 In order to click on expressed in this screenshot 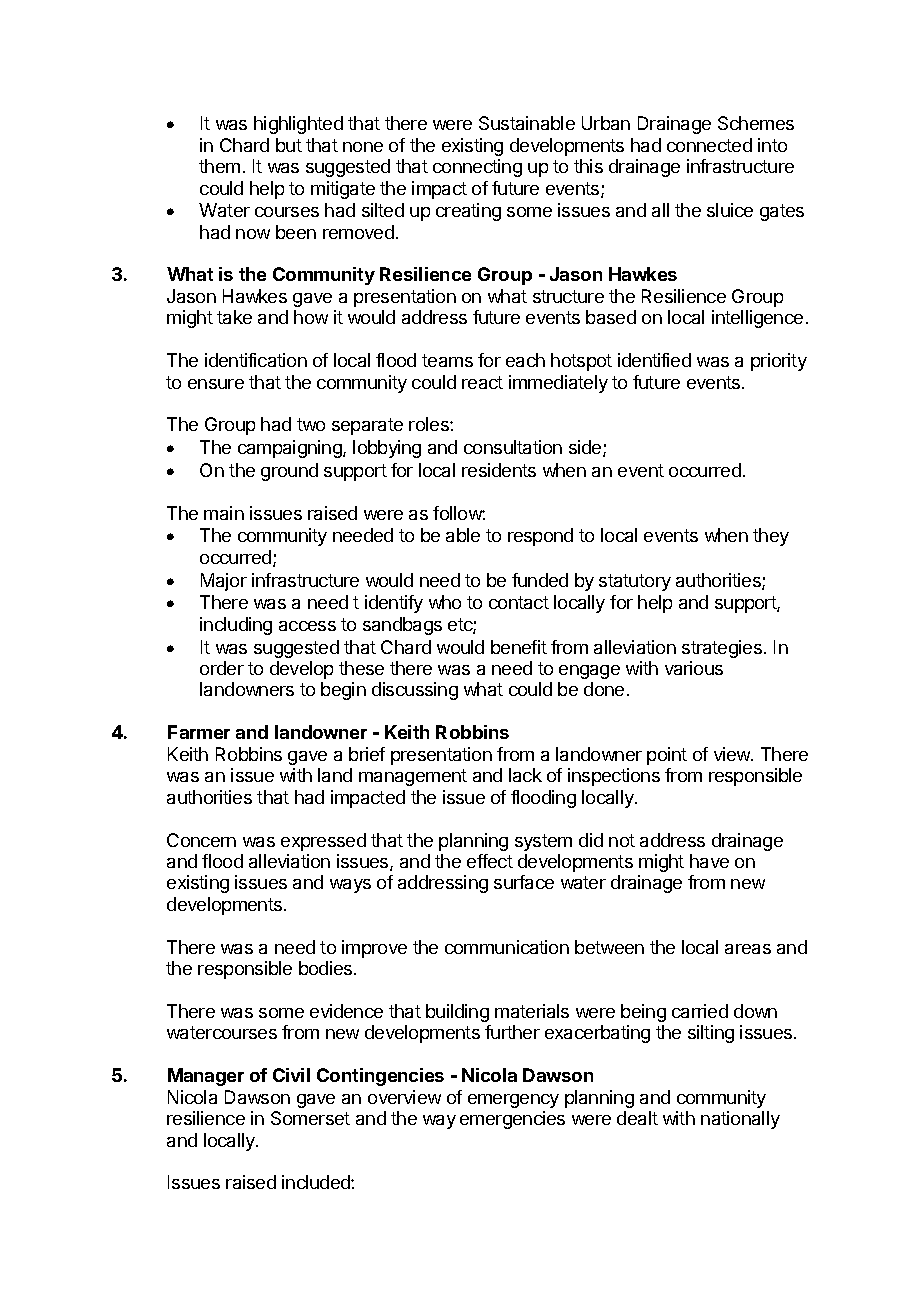, I will do `click(323, 842)`.
